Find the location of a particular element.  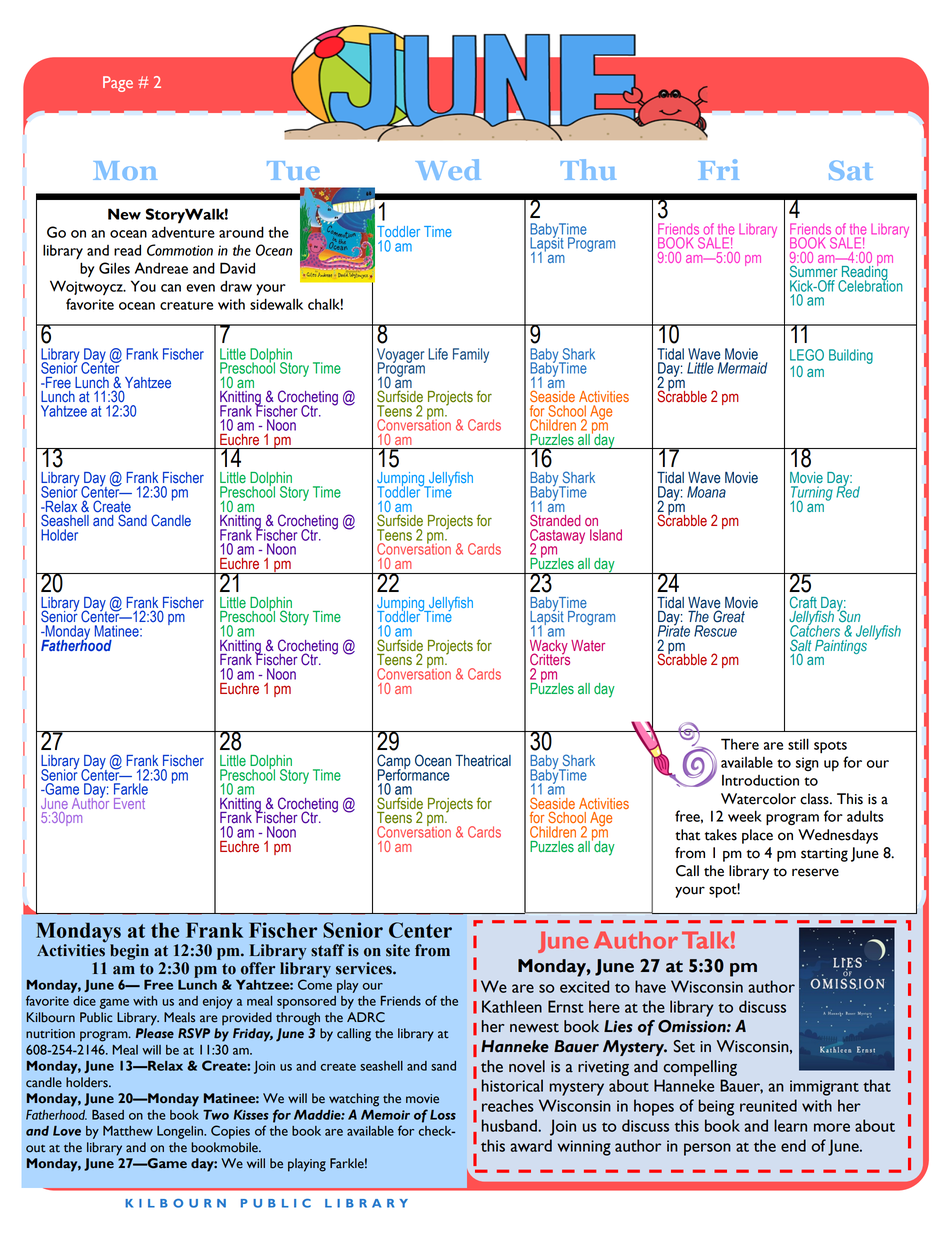

reunited is located at coordinates (768, 1105).
